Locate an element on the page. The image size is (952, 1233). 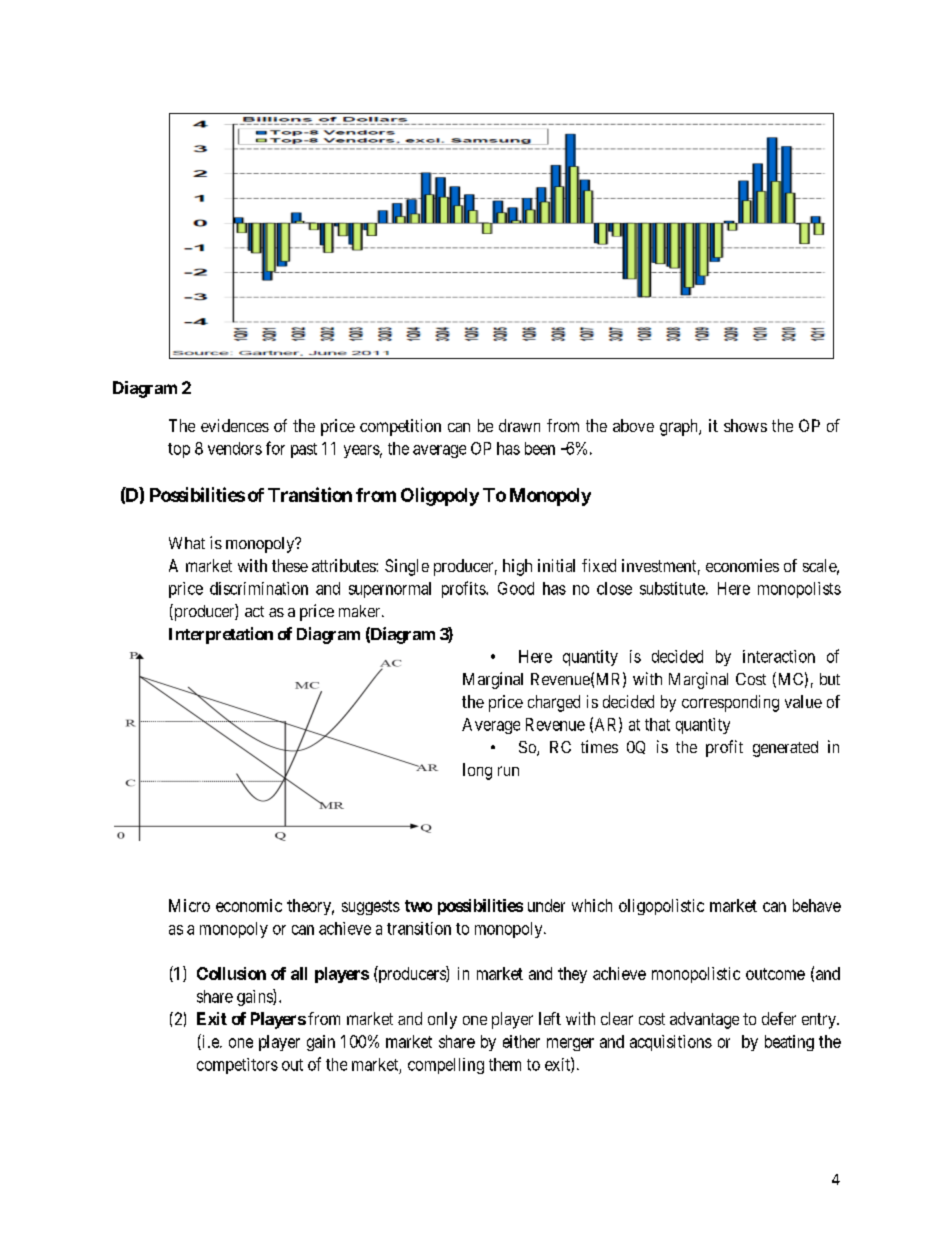
Good is located at coordinates (516, 588).
